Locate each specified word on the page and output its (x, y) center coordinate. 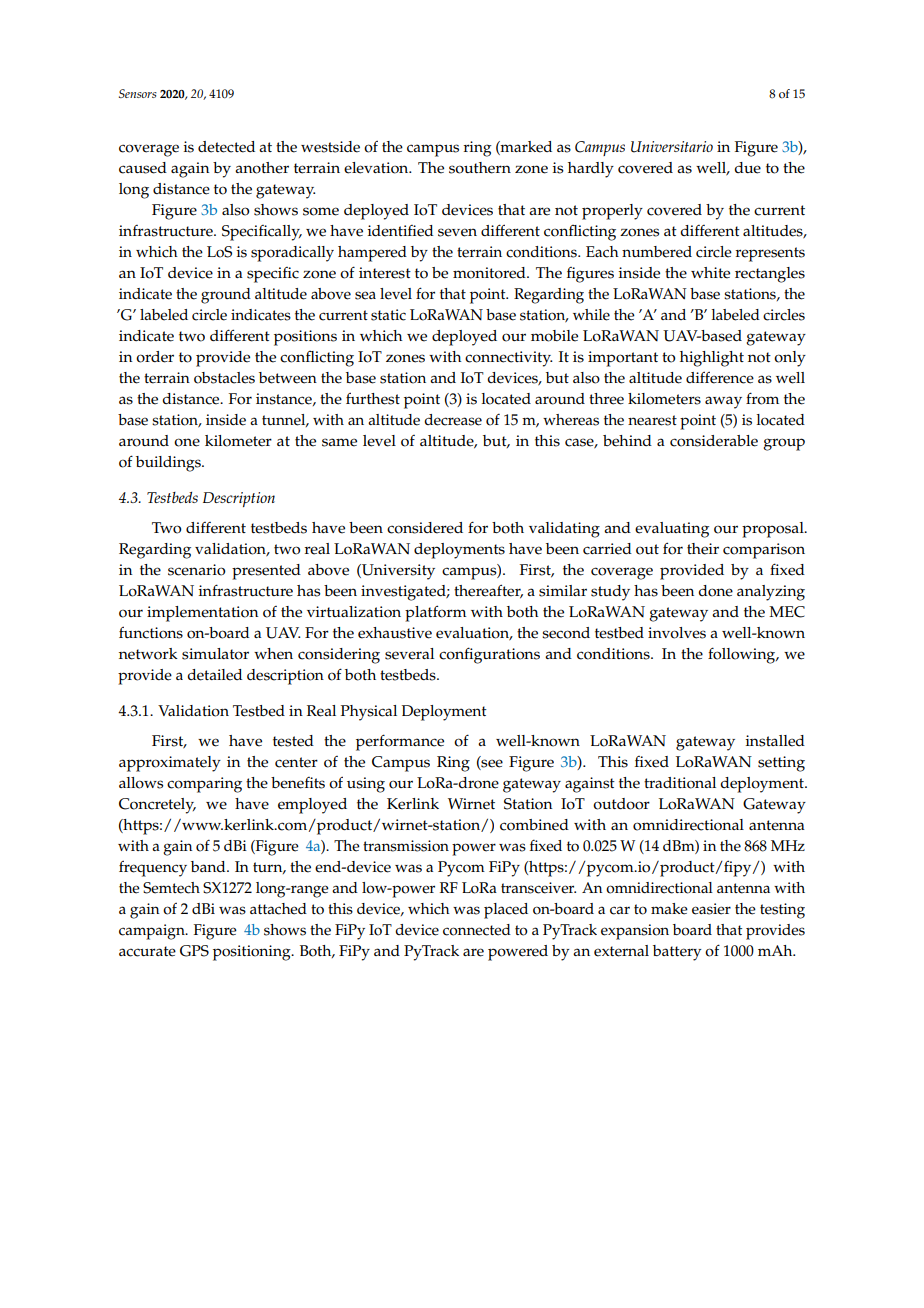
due (747, 168)
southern (480, 168)
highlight (712, 359)
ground (226, 296)
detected (226, 147)
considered (425, 528)
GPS (194, 951)
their (703, 549)
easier (711, 909)
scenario (197, 570)
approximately (170, 764)
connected (477, 930)
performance (400, 742)
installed (775, 741)
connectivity (509, 359)
